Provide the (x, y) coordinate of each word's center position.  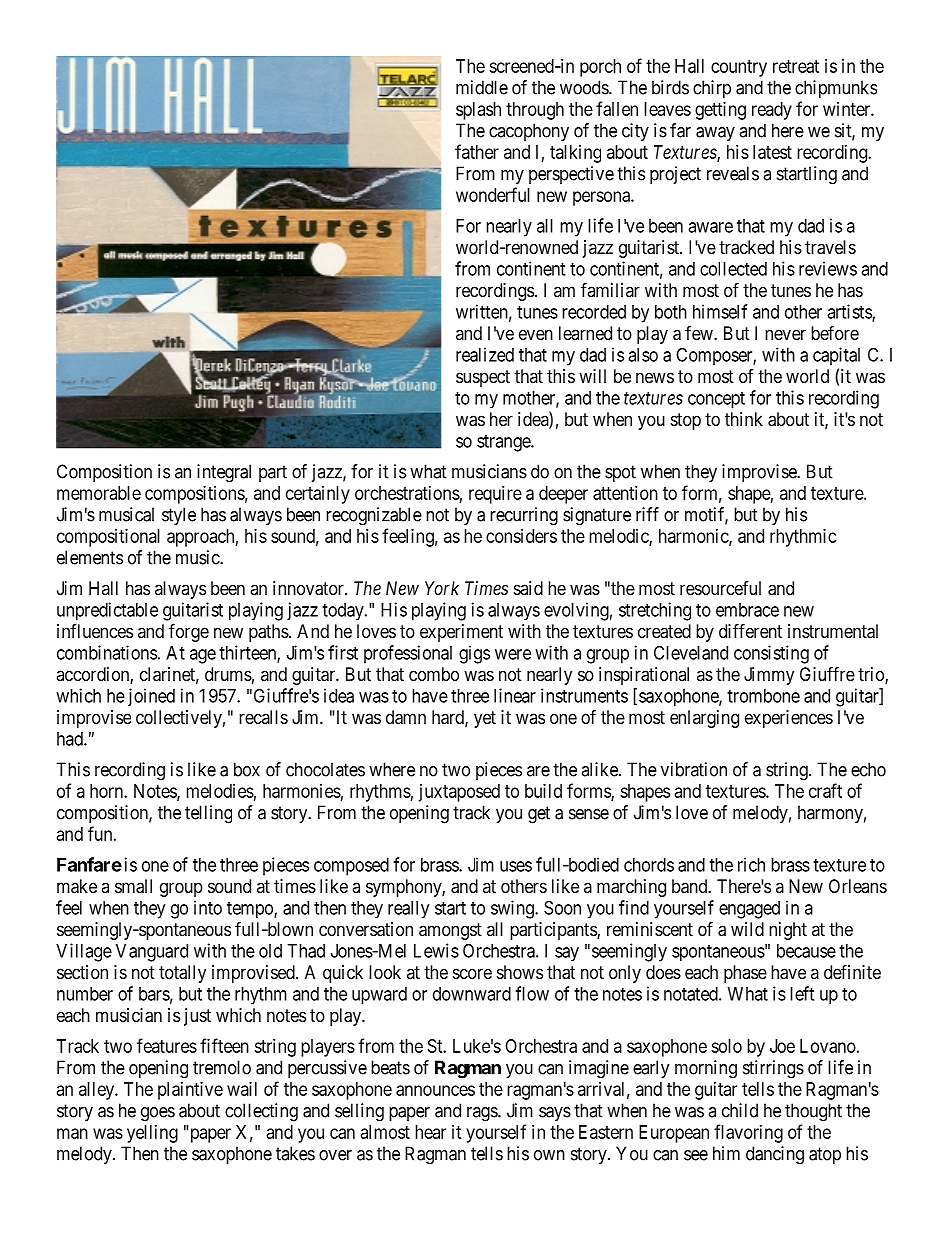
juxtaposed (459, 793)
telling (208, 814)
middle (482, 87)
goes (158, 1114)
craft (825, 790)
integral (224, 473)
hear (430, 1132)
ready (772, 111)
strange (504, 443)
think (744, 419)
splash (478, 111)
